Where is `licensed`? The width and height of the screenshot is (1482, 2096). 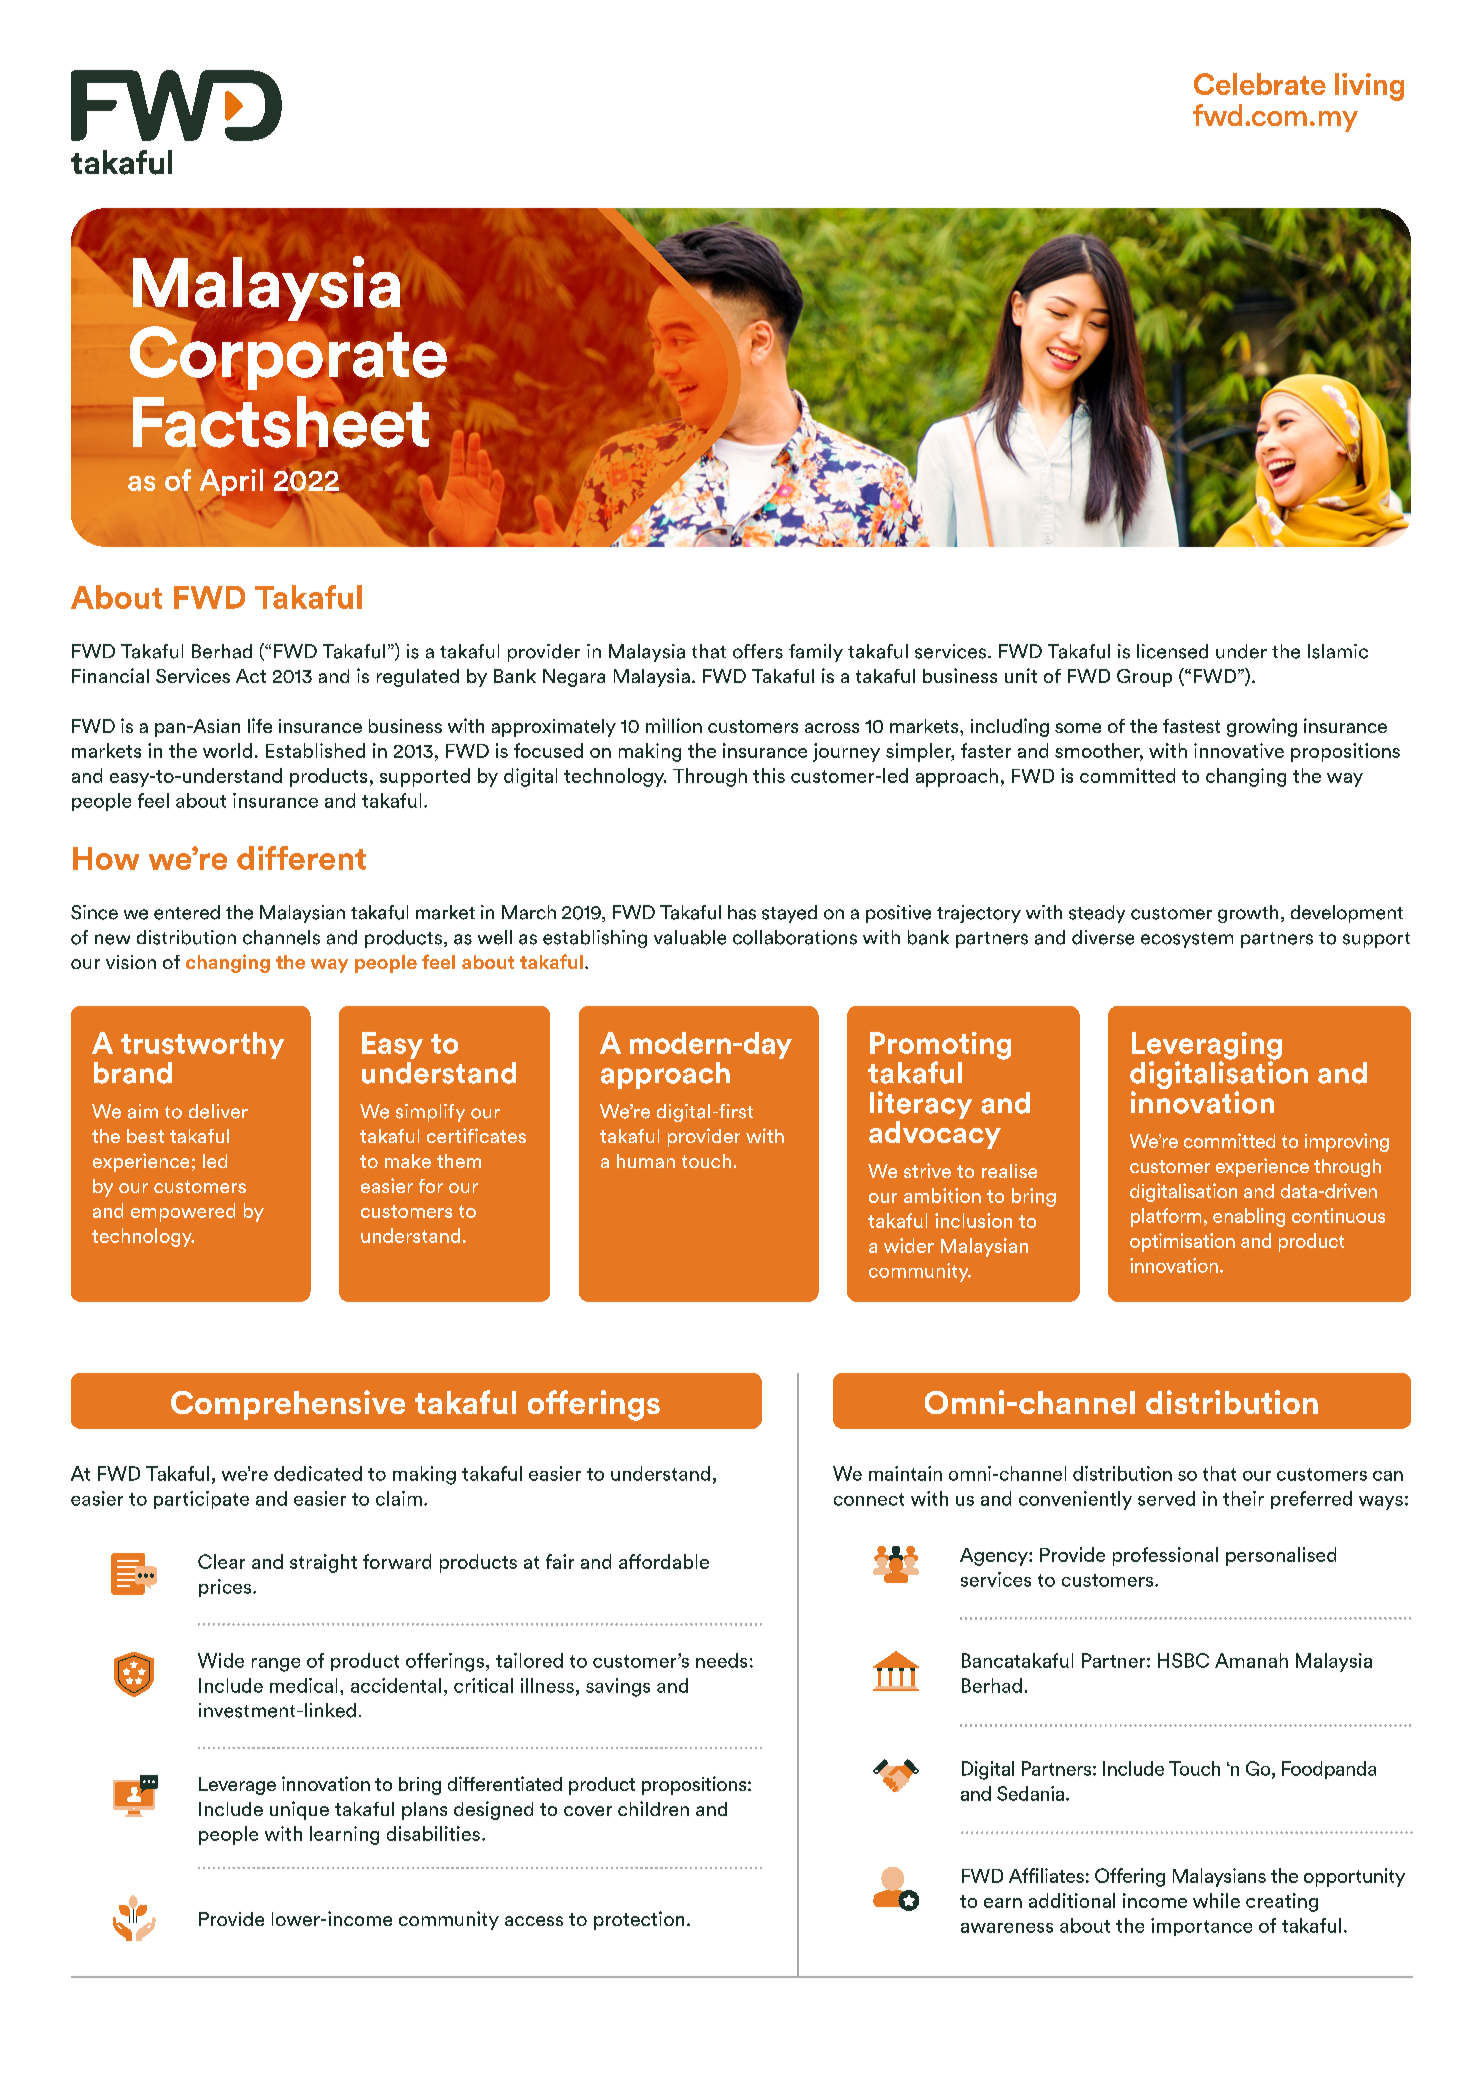
licensed is located at coordinates (1172, 651).
